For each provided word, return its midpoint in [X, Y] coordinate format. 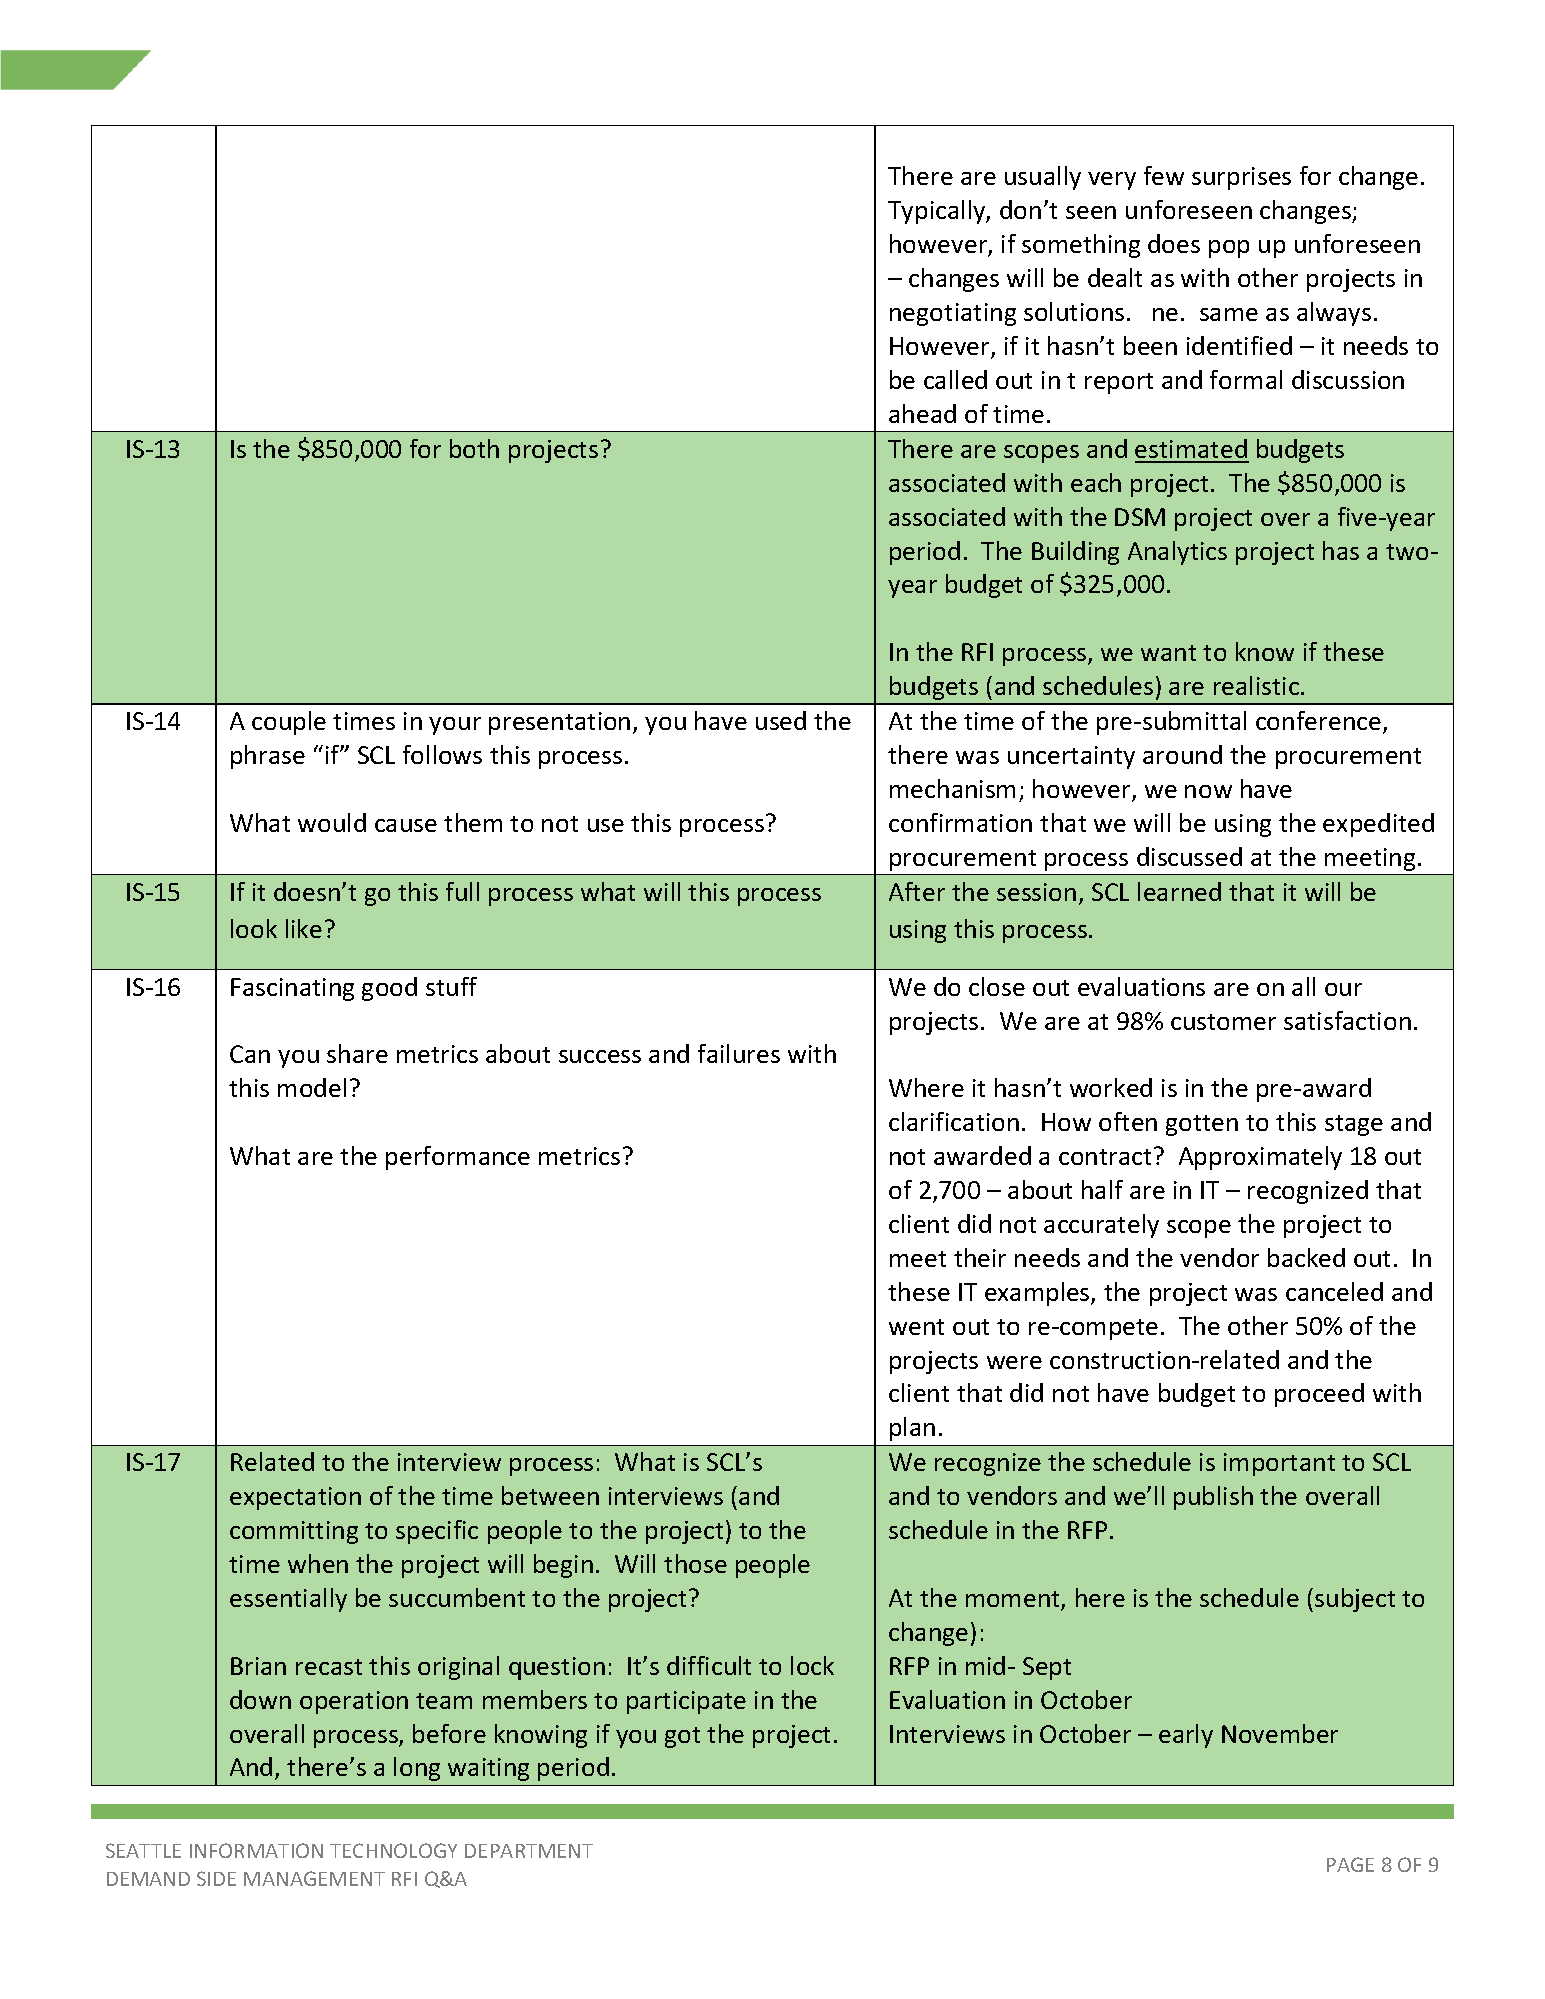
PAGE [1350, 1864]
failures [739, 1053]
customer [1223, 1022]
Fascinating [292, 989]
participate [686, 1702]
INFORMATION [256, 1850]
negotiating [953, 314]
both [474, 448]
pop [1229, 249]
